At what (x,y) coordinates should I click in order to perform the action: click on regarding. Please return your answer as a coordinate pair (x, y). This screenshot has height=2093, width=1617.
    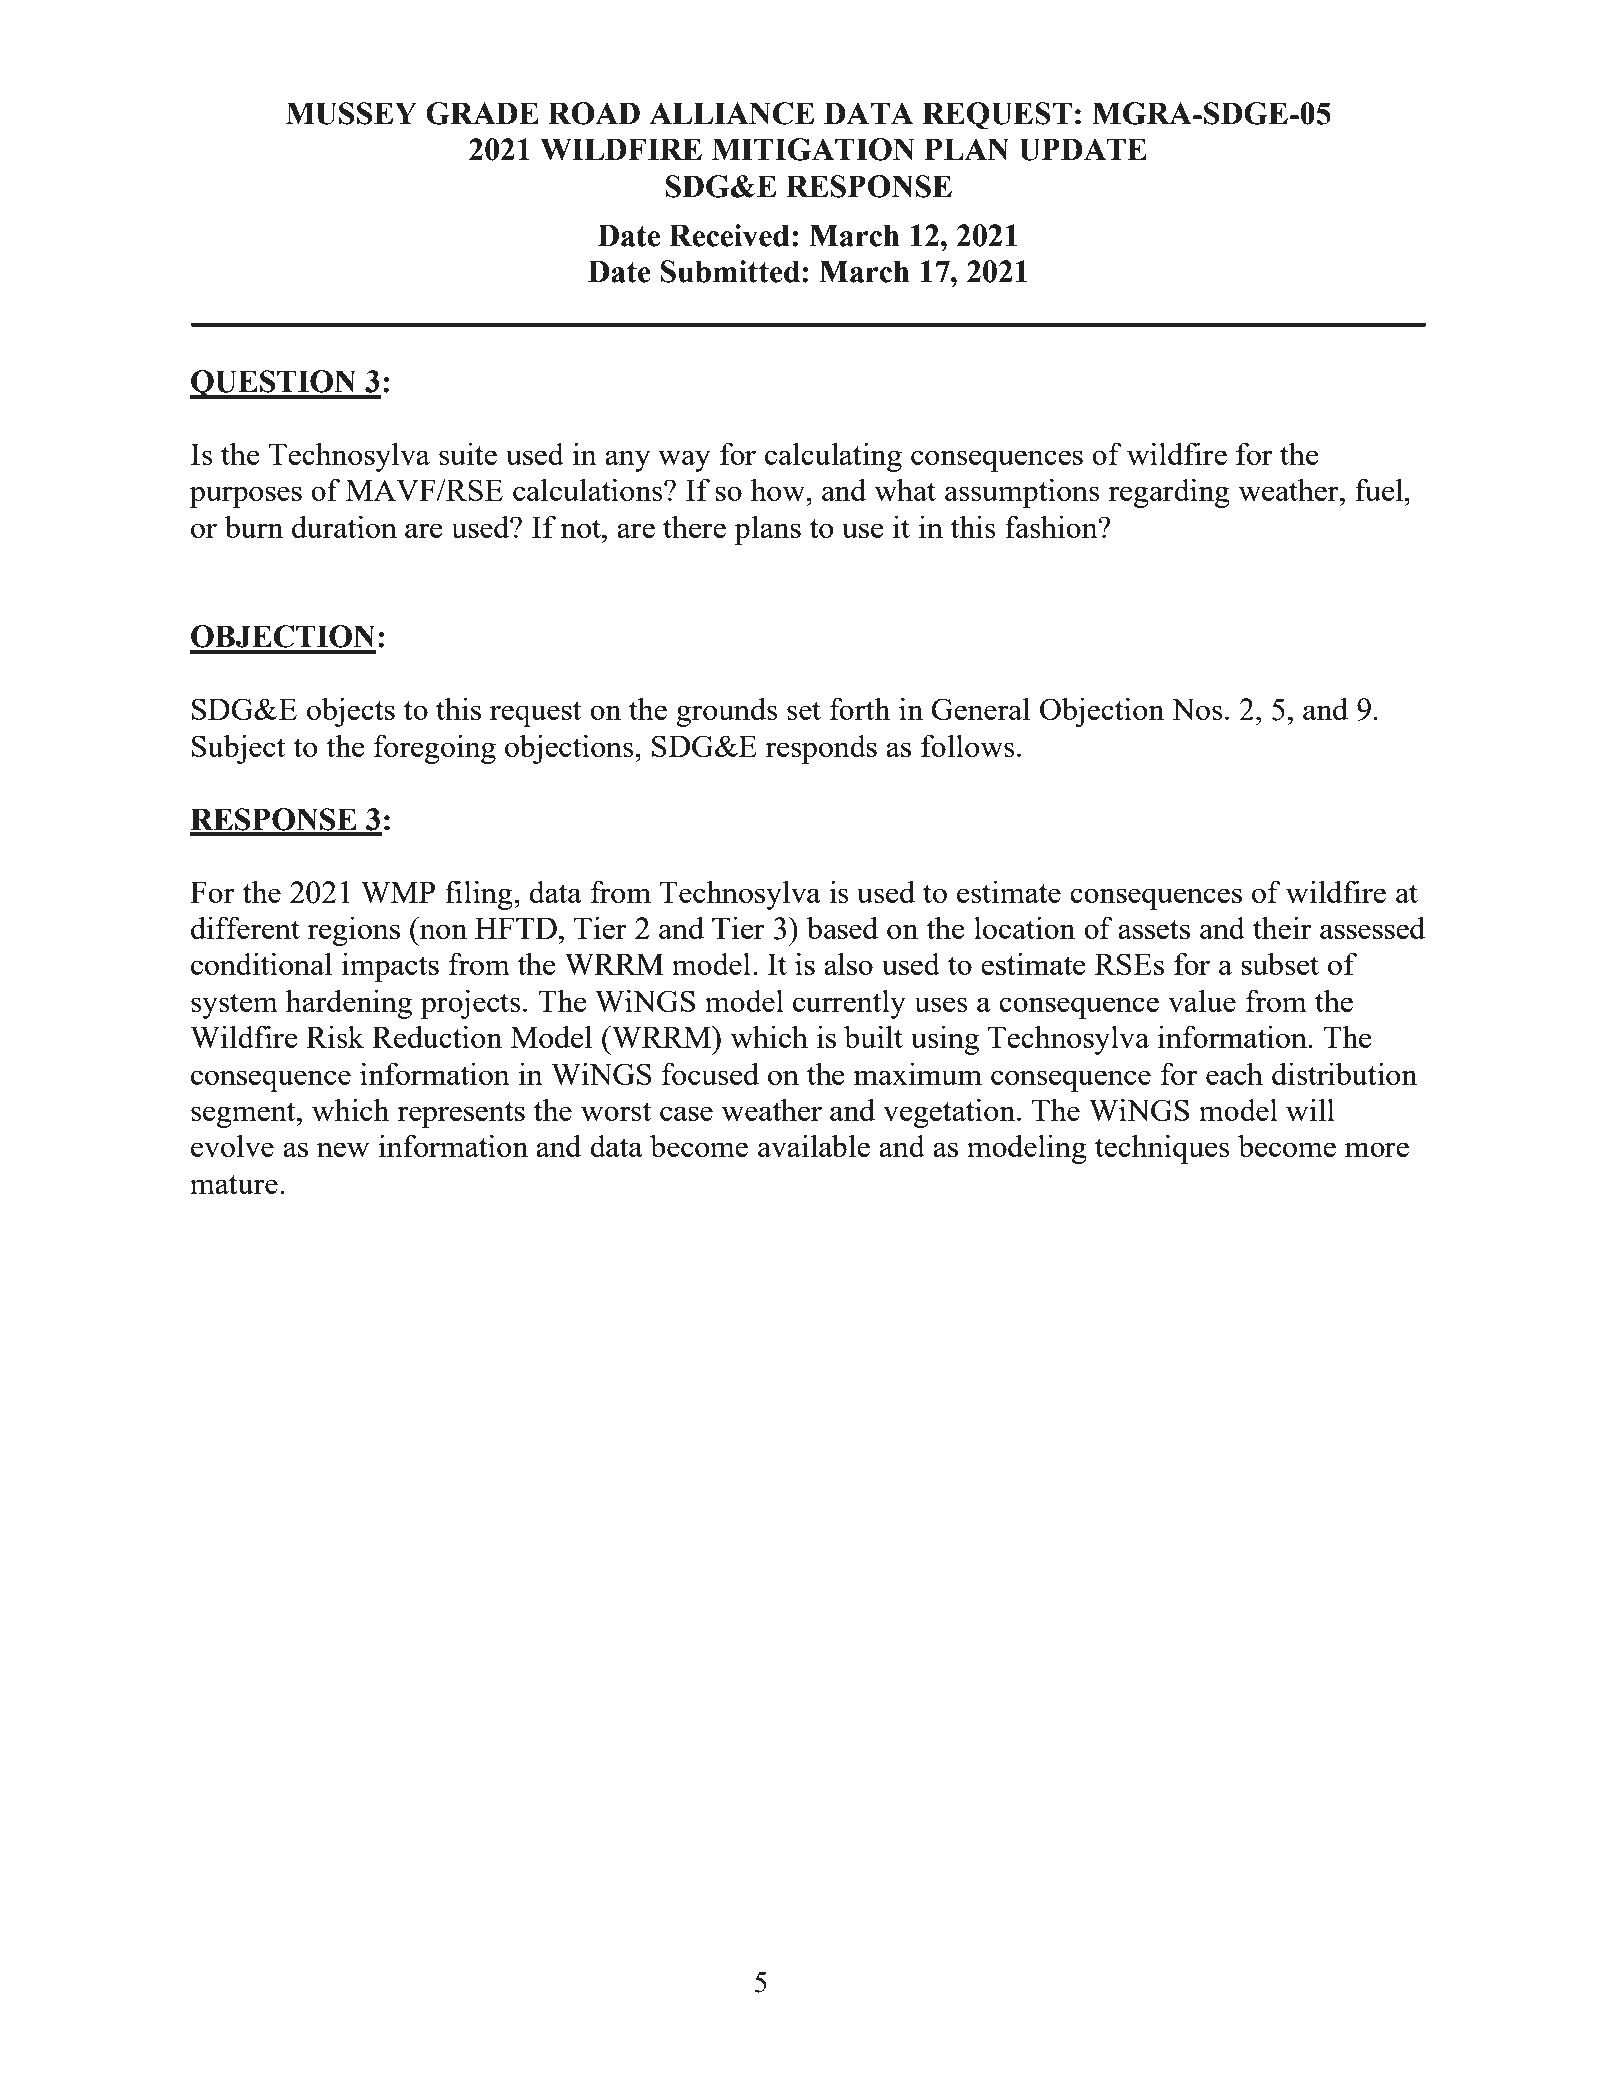
    Looking at the image, I should click on (1169, 493).
